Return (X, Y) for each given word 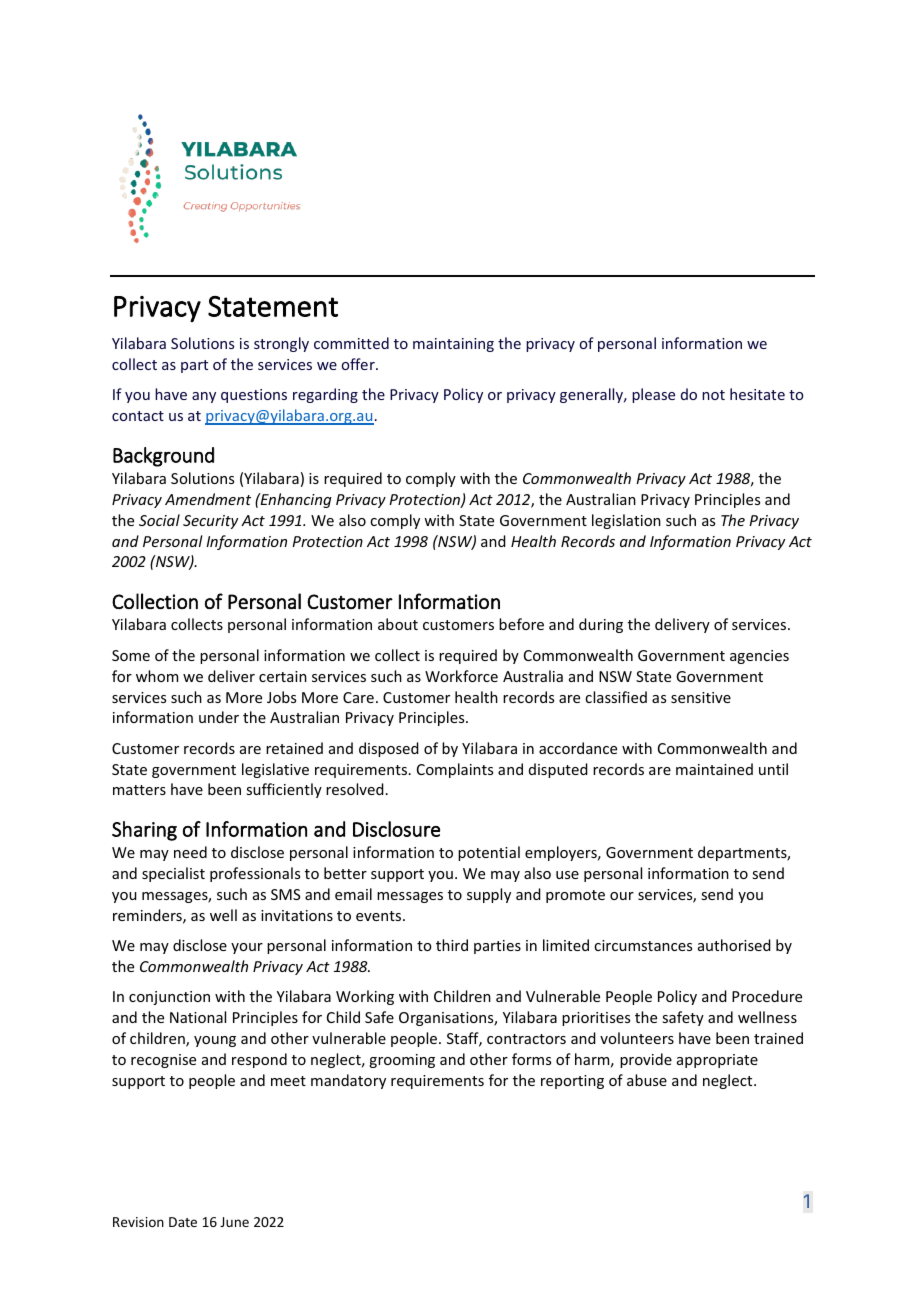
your (247, 948)
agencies (759, 657)
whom (157, 676)
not (713, 395)
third (452, 945)
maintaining (453, 345)
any (204, 397)
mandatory (348, 1081)
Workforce (461, 676)
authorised (734, 945)
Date (183, 1222)
